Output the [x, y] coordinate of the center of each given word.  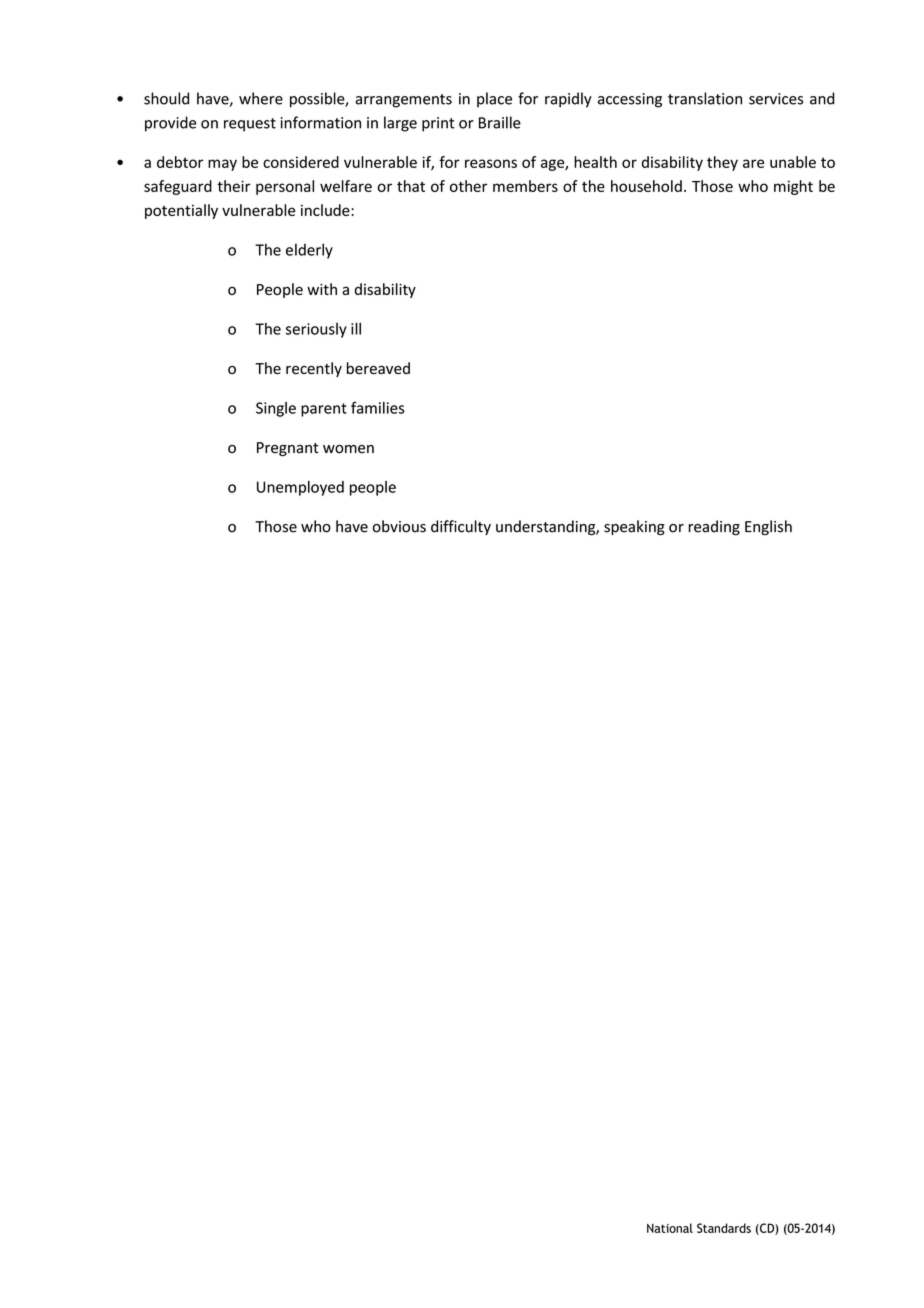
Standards [724, 1228]
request [250, 125]
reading [714, 528]
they [722, 163]
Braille [500, 122]
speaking [634, 528]
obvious [399, 526]
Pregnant [288, 449]
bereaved [378, 368]
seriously [316, 330]
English [768, 527]
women [348, 449]
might [793, 187]
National [670, 1228]
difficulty [461, 527]
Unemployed [300, 488]
